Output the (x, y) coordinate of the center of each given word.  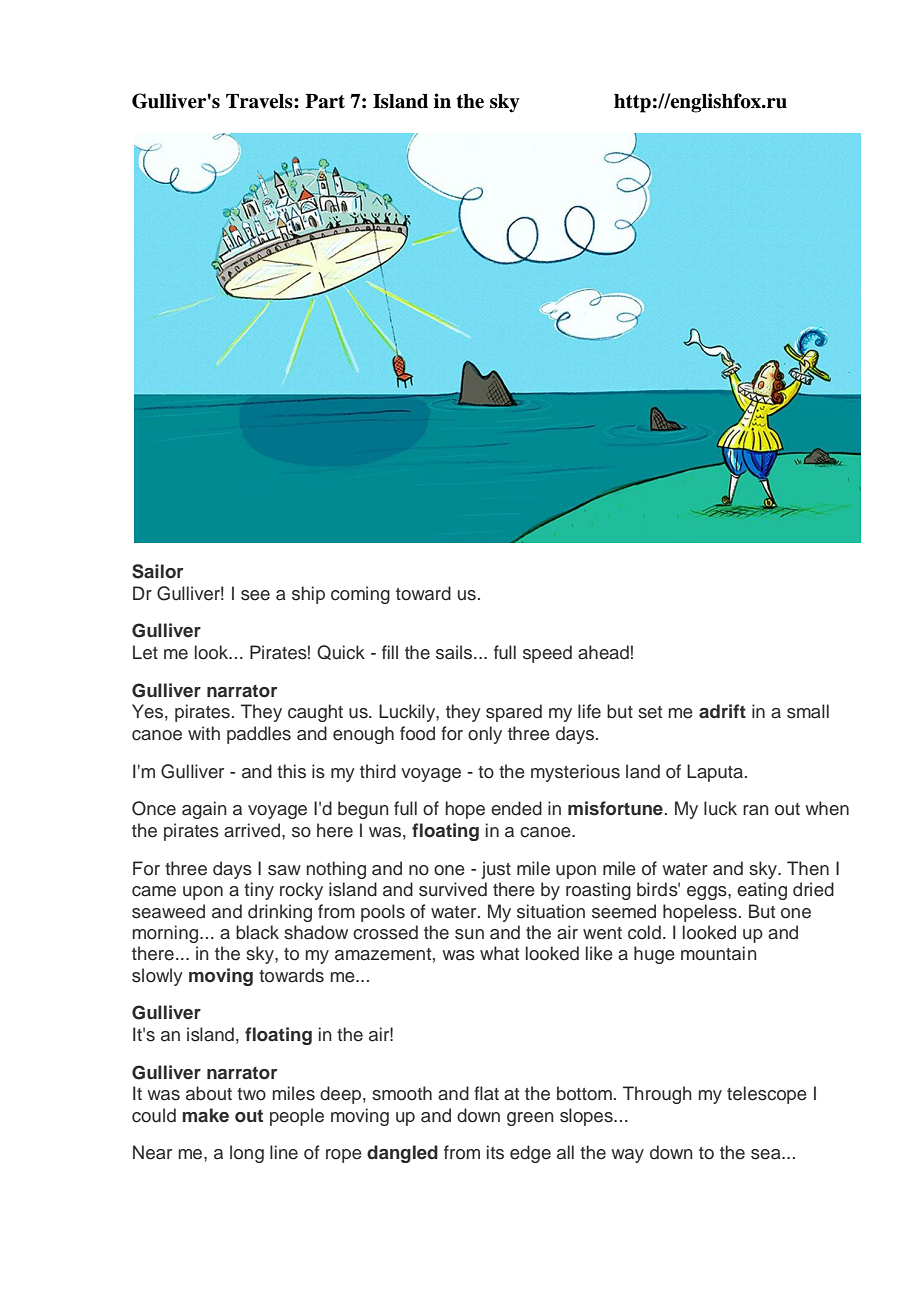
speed (547, 654)
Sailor (157, 571)
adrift (722, 711)
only (485, 735)
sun (469, 934)
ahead (603, 652)
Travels (260, 101)
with (204, 733)
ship (308, 595)
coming (360, 595)
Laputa (715, 773)
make (205, 1115)
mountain (719, 953)
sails (455, 652)
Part (325, 101)
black (257, 932)
